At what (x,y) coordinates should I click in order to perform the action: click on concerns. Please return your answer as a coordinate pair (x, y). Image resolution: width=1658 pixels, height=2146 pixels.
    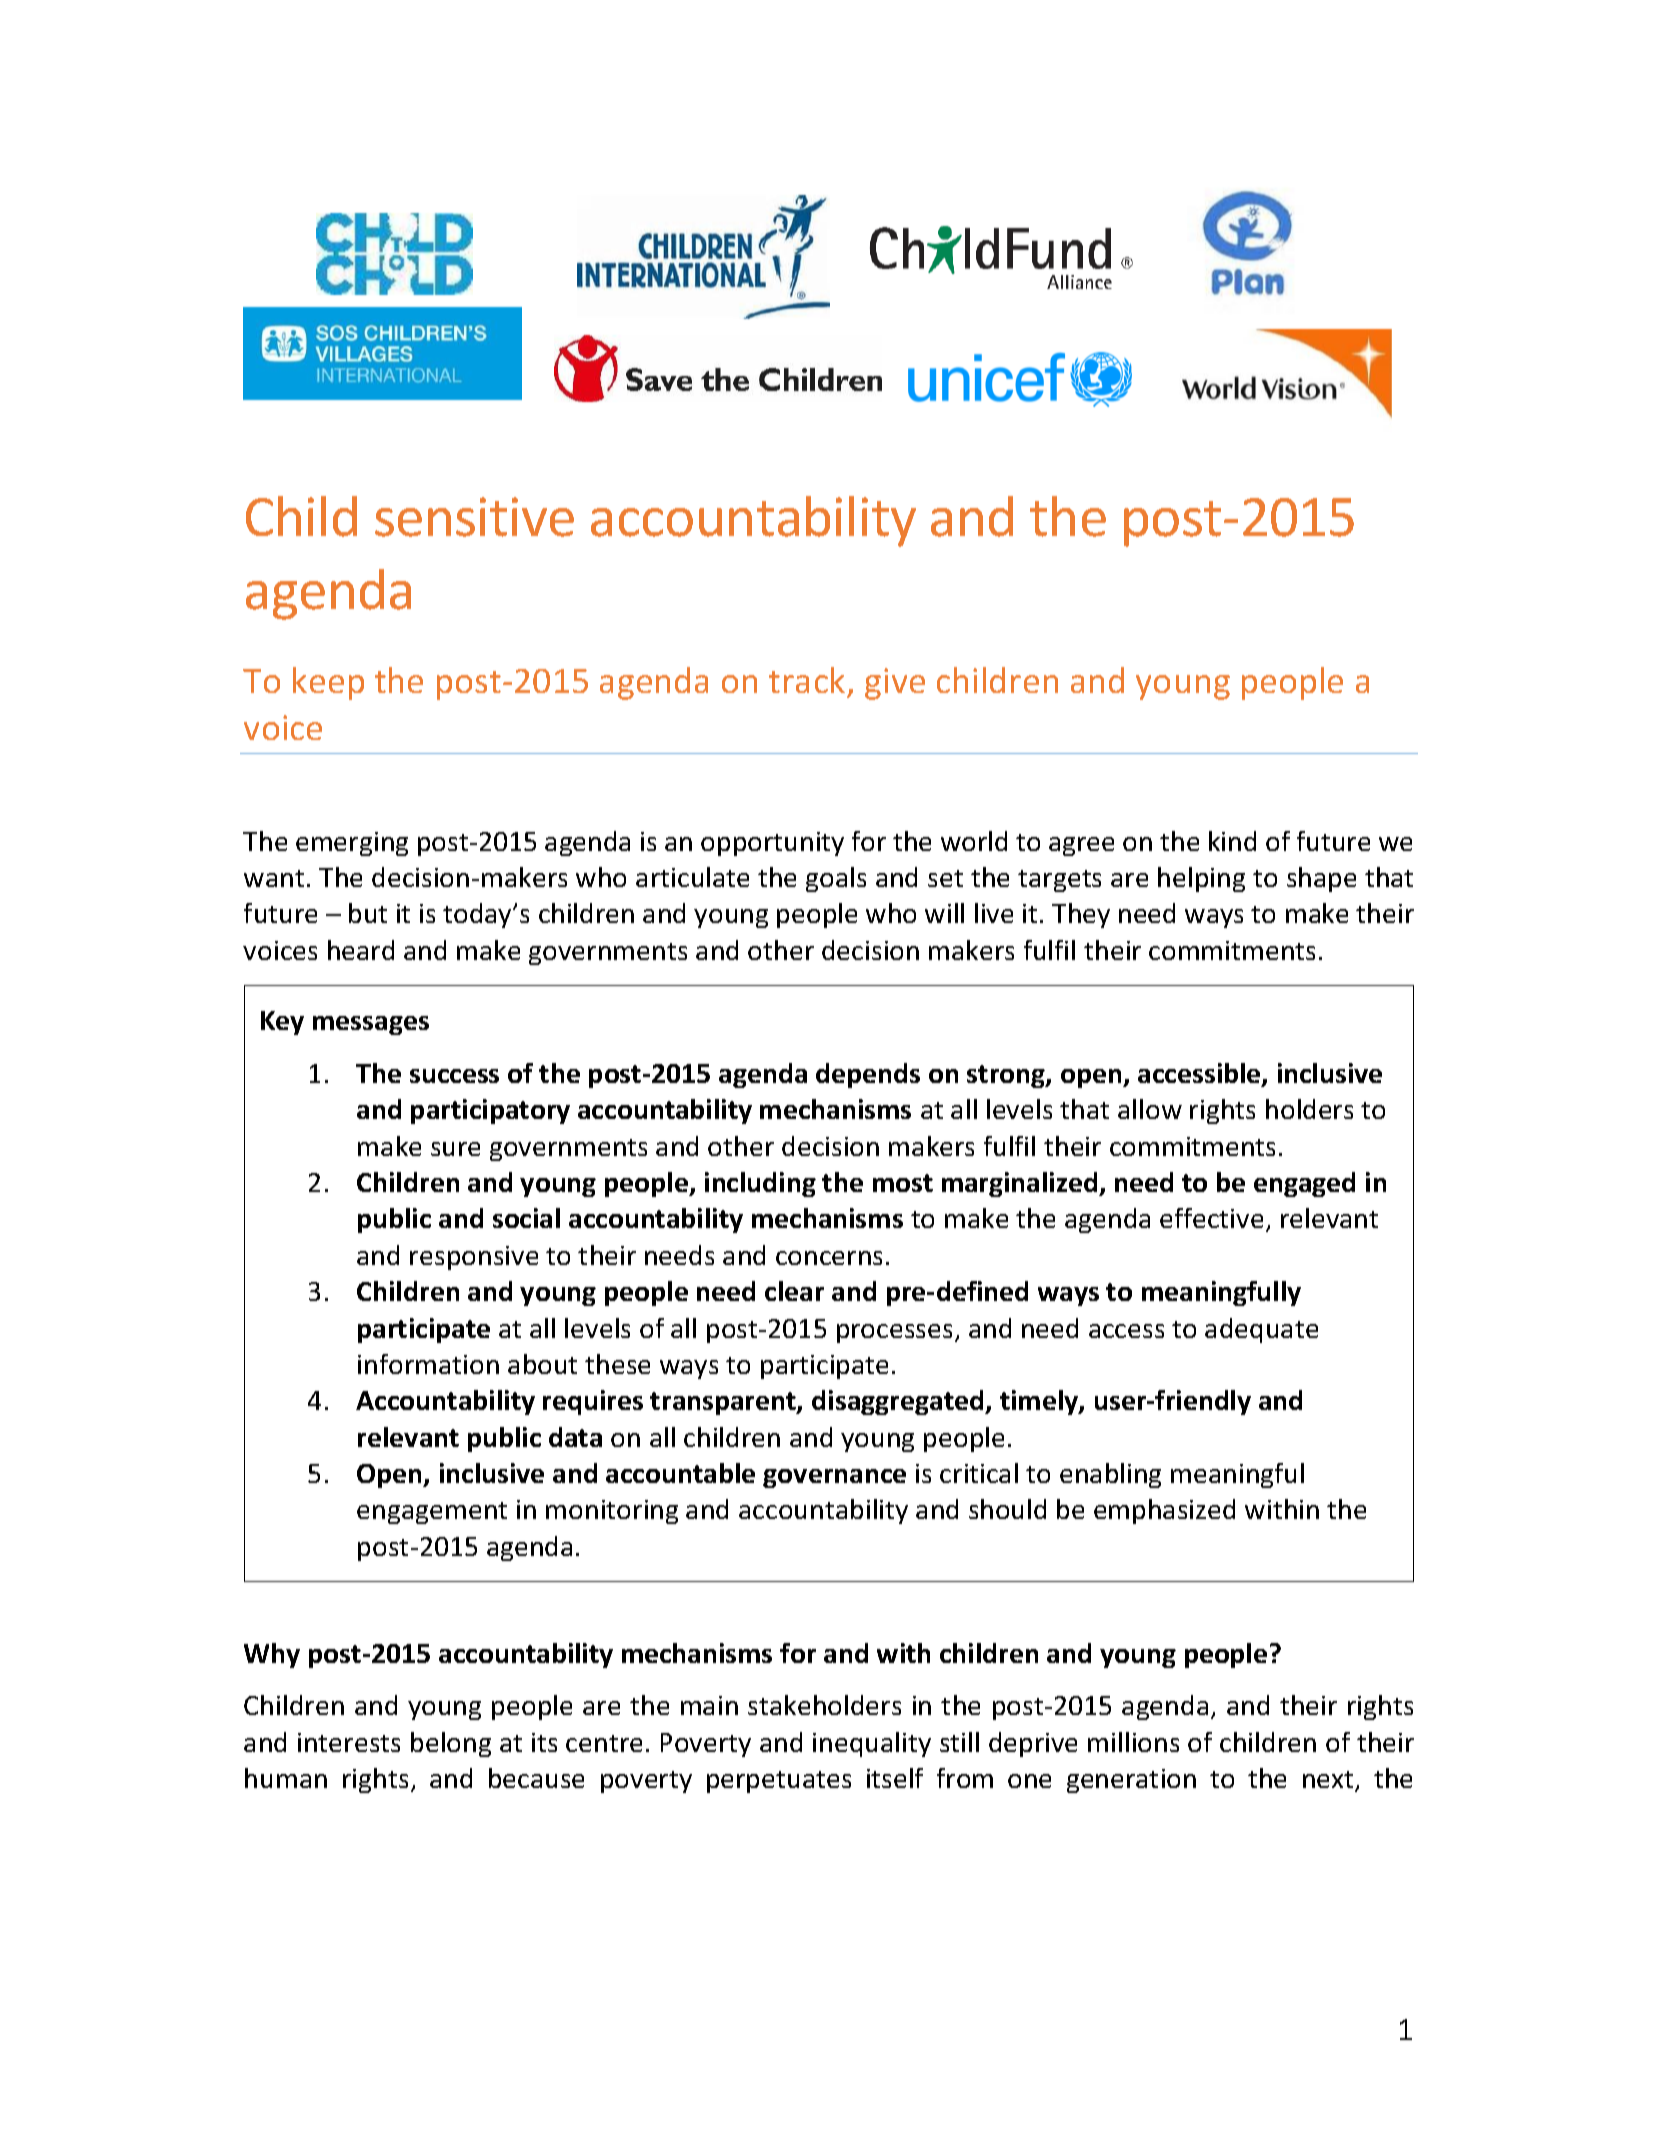
    Looking at the image, I should click on (829, 1258).
